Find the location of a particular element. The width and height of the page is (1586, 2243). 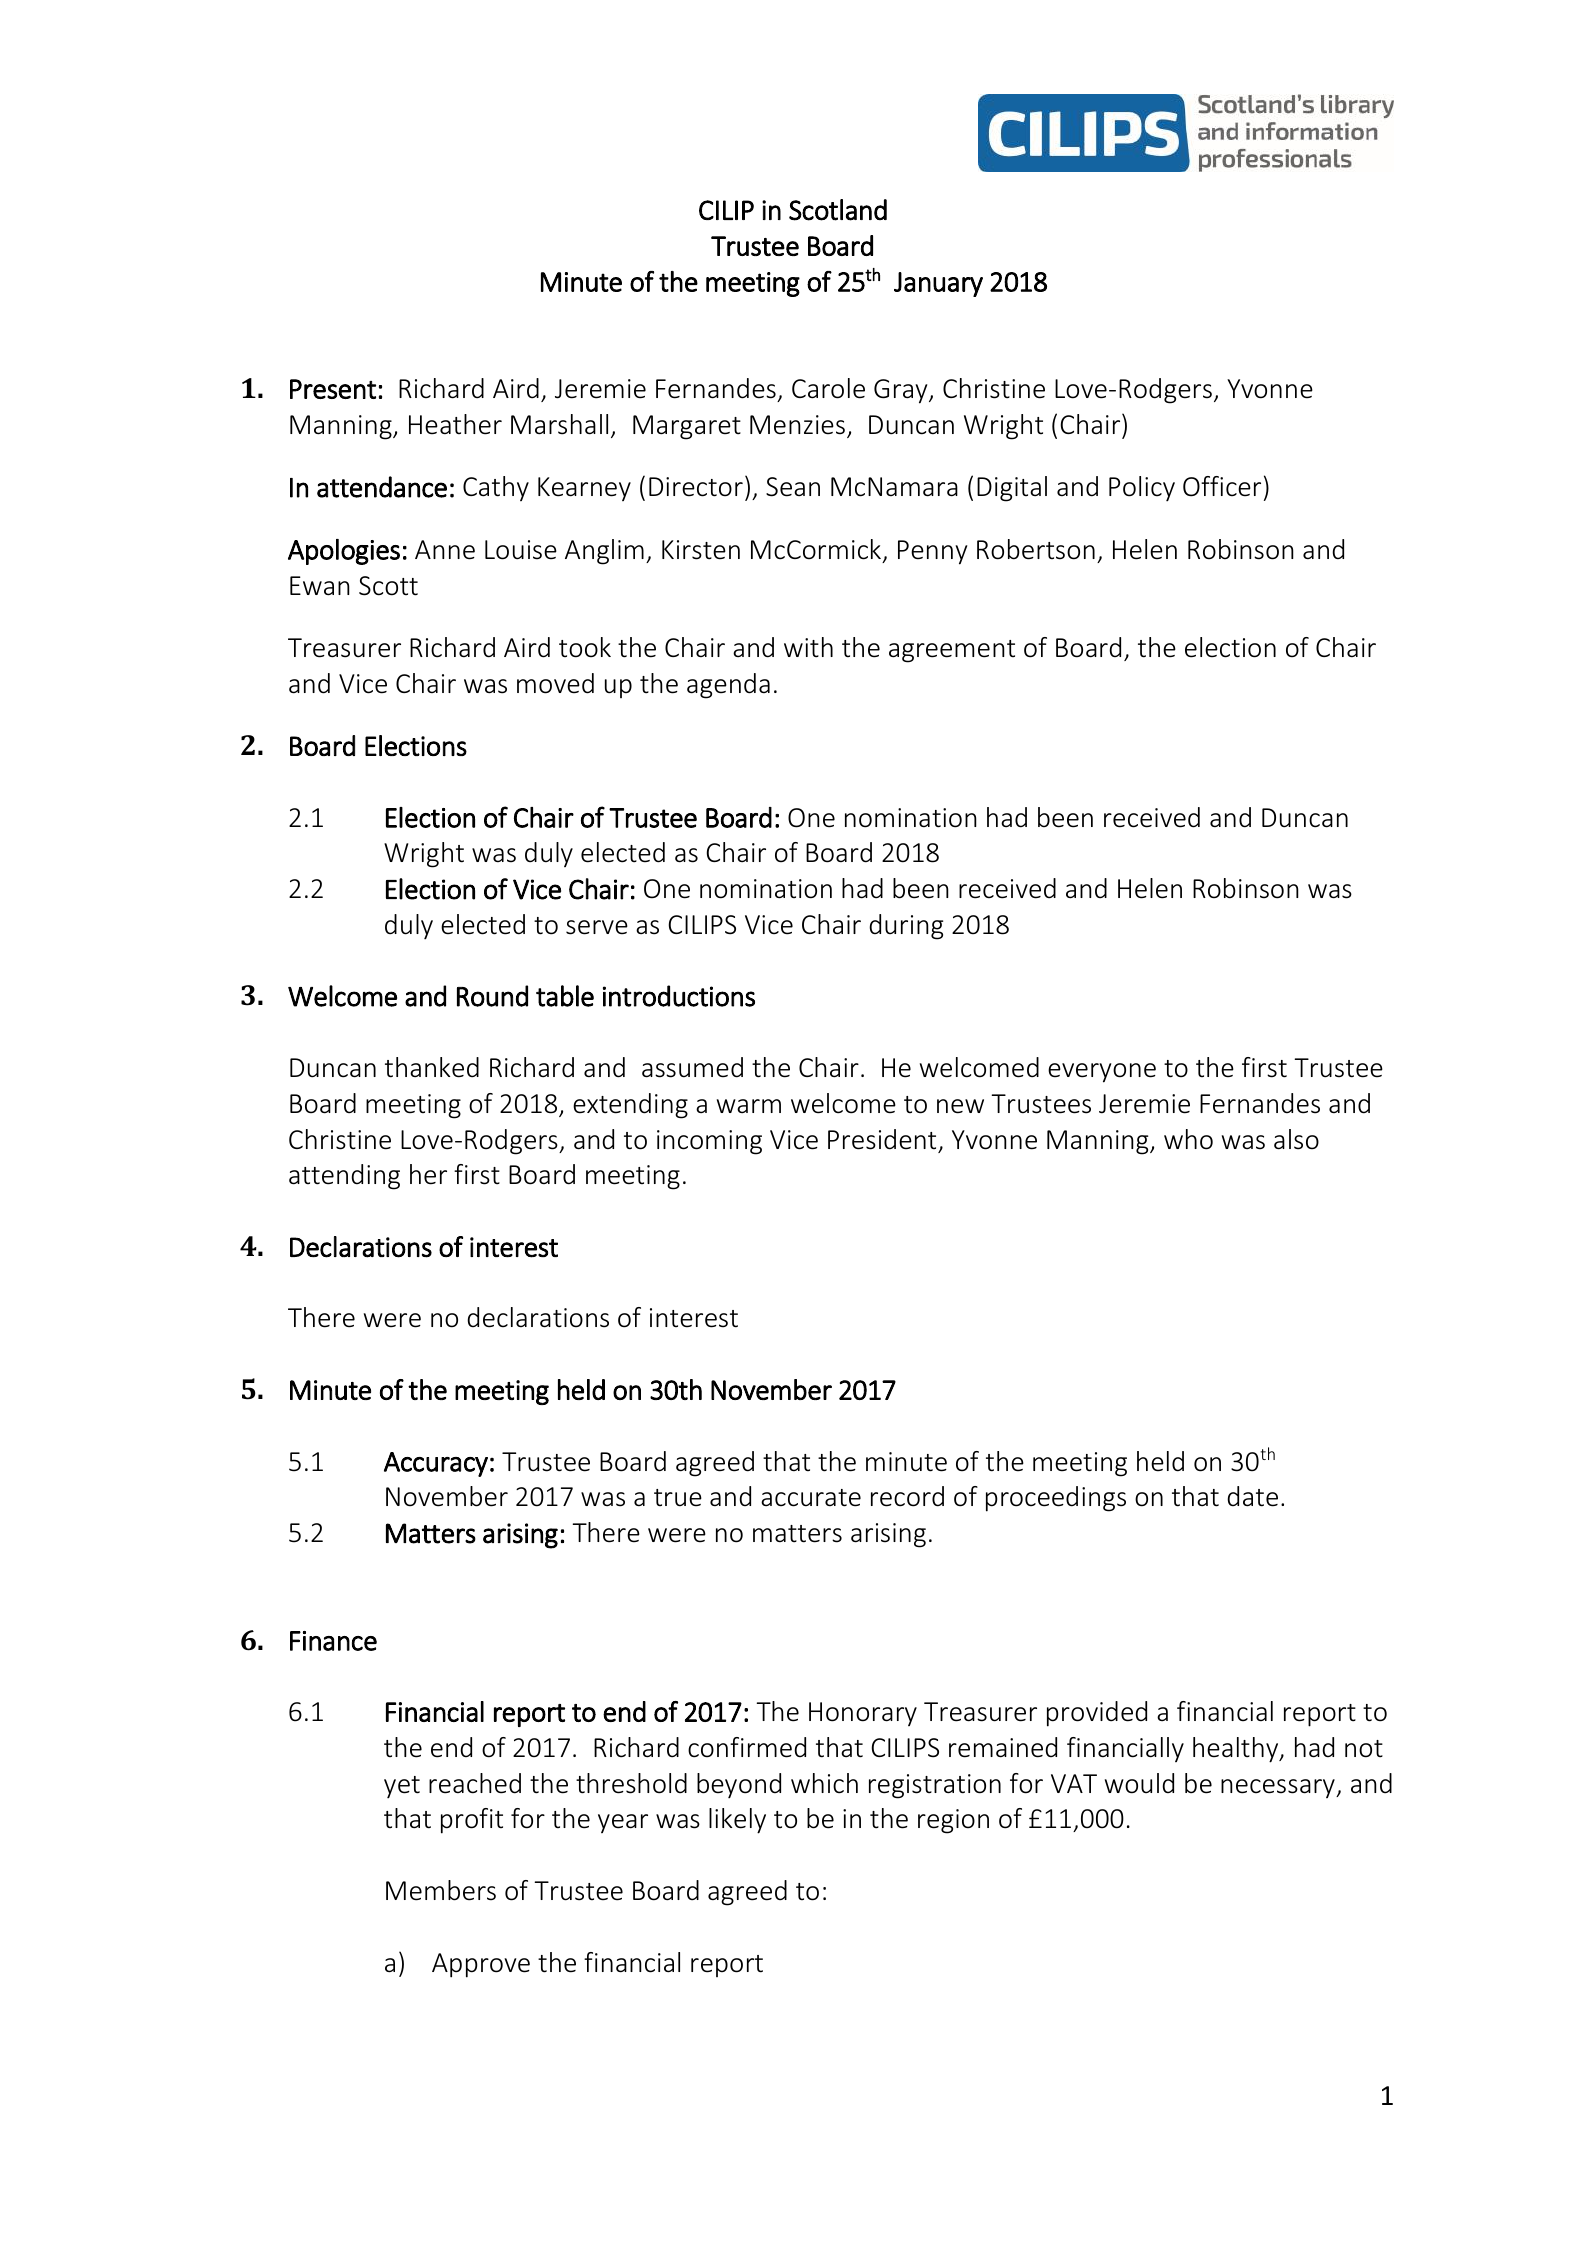

necessary is located at coordinates (1279, 1788).
